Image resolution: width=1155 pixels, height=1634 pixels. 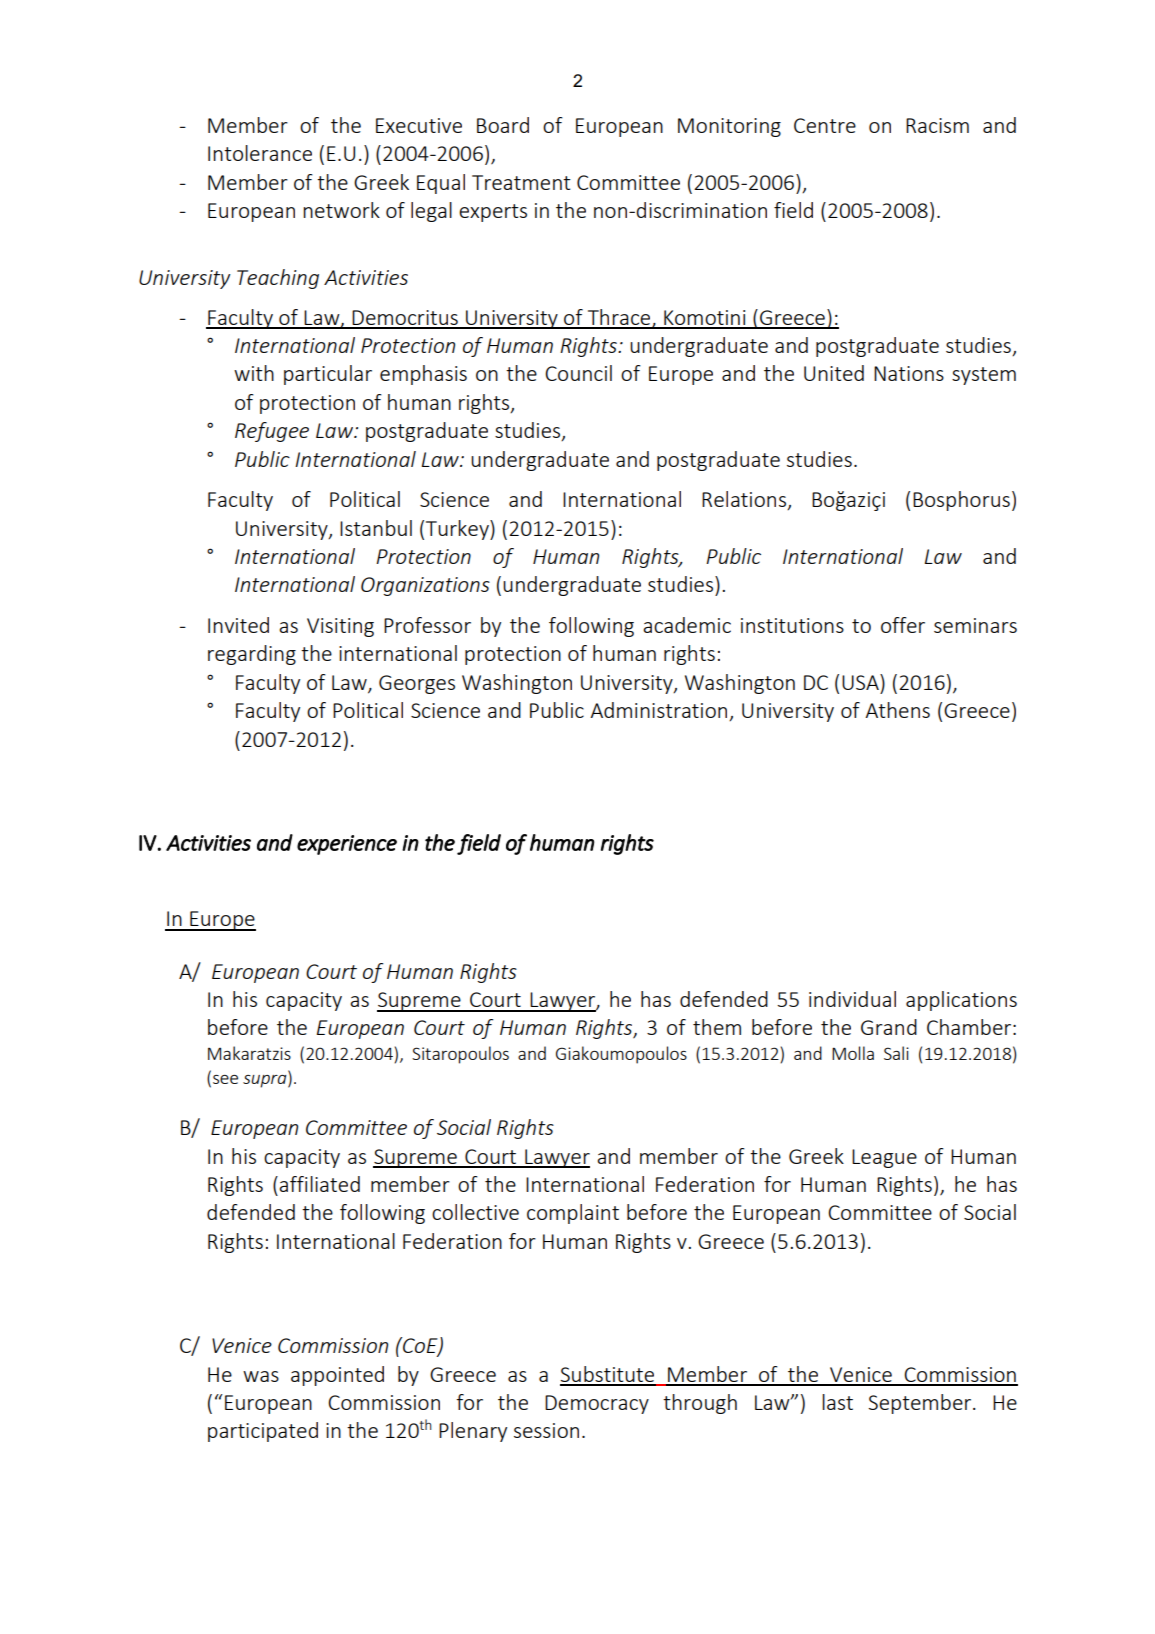 I want to click on Democracy, so click(x=597, y=1404).
